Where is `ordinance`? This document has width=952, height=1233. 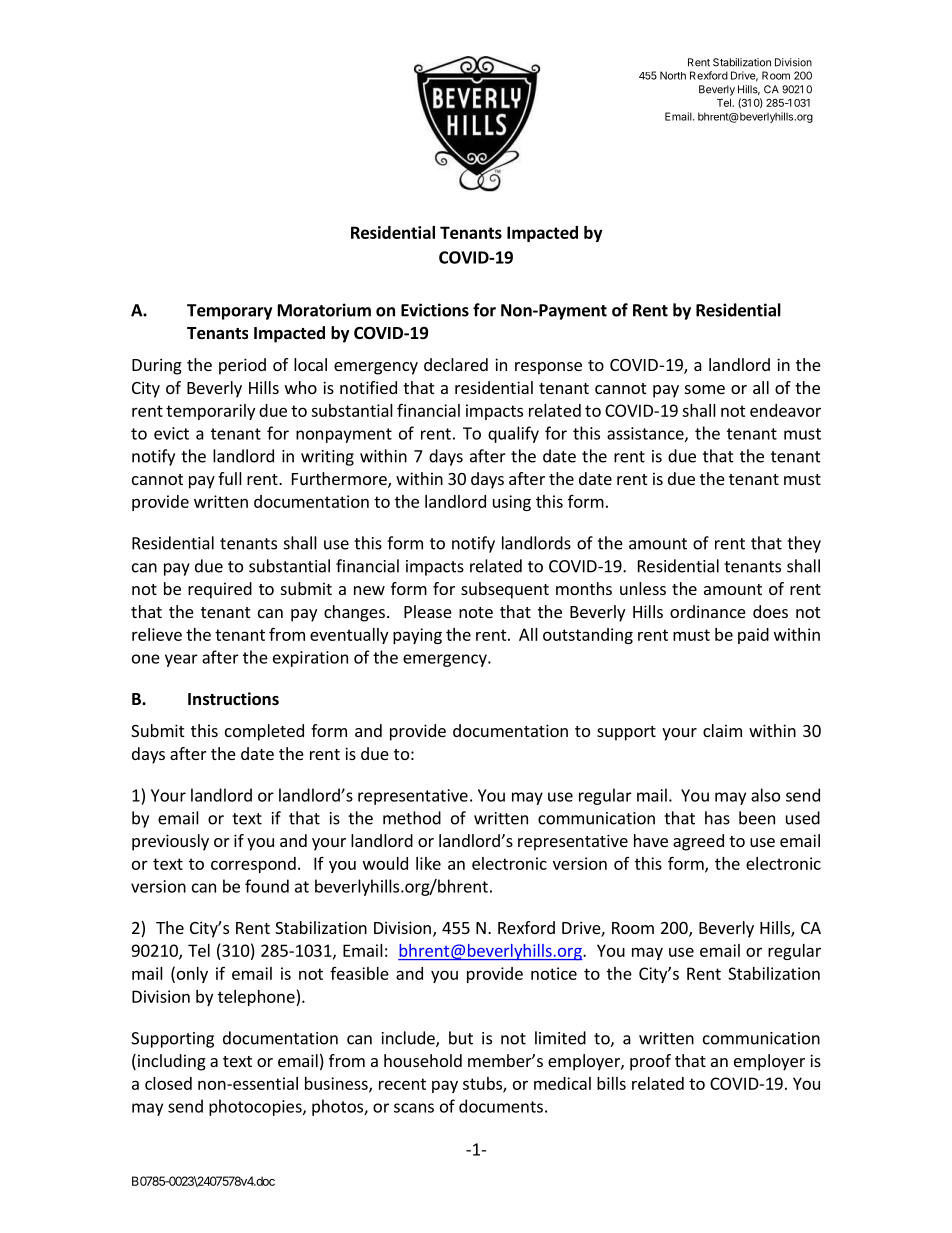
ordinance is located at coordinates (708, 611).
